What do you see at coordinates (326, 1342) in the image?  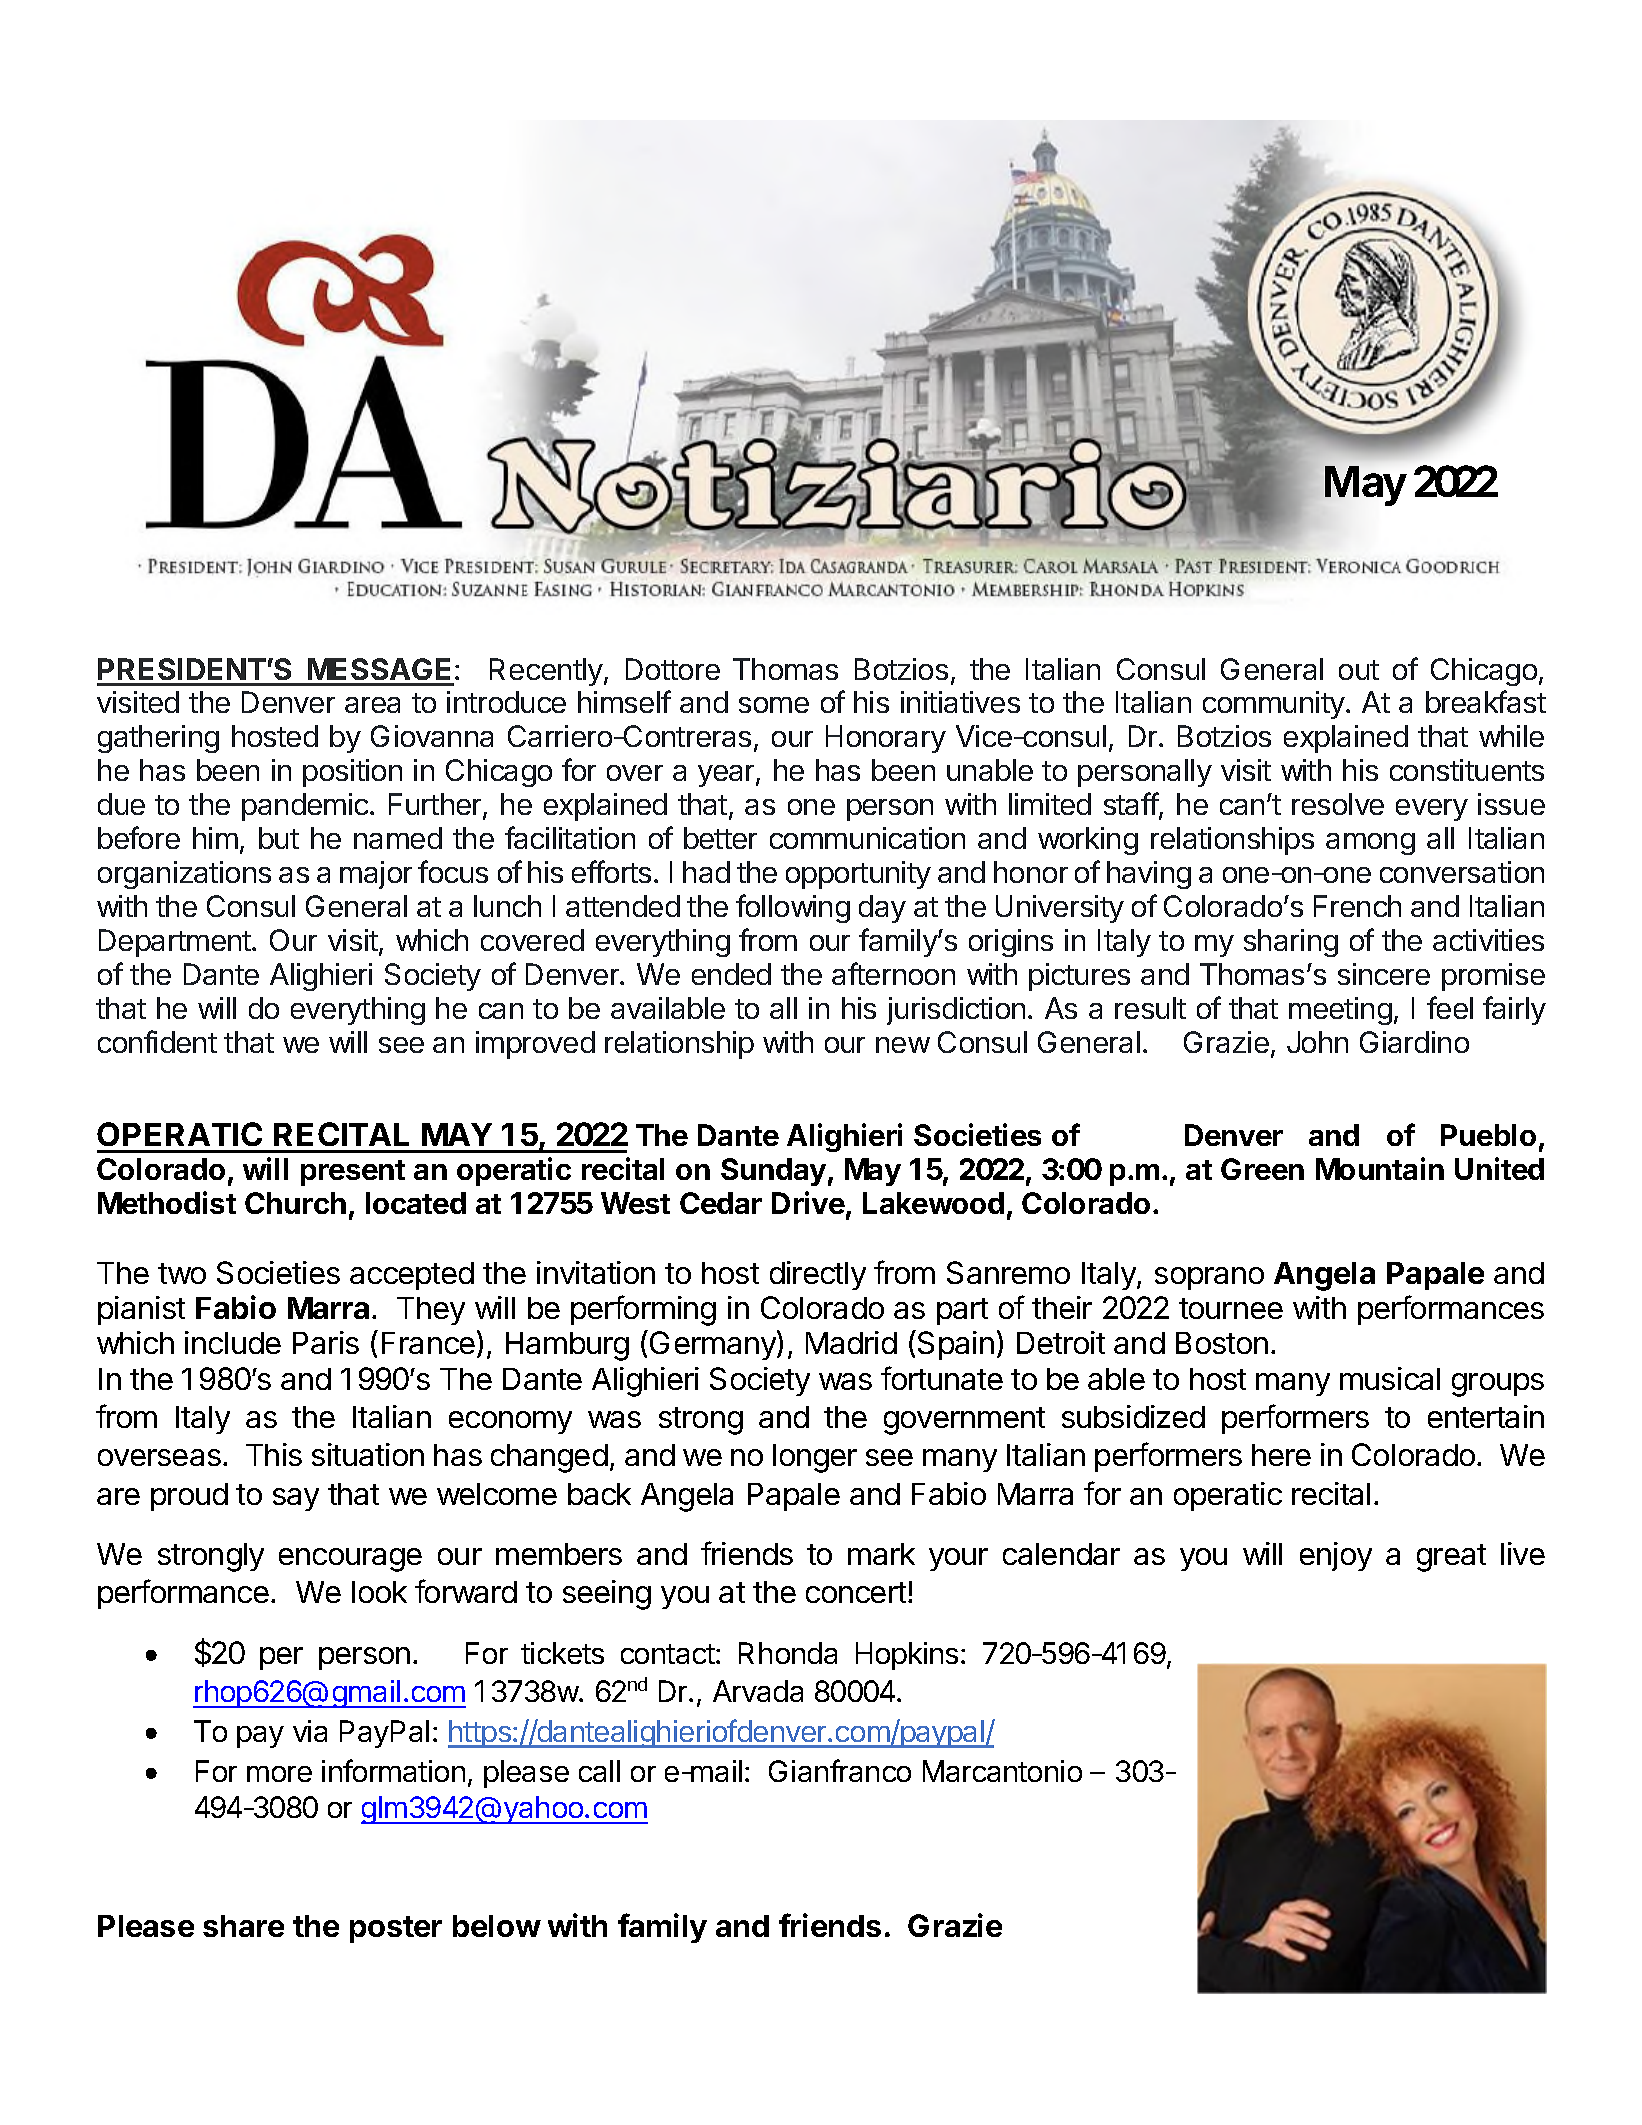 I see `Paris` at bounding box center [326, 1342].
